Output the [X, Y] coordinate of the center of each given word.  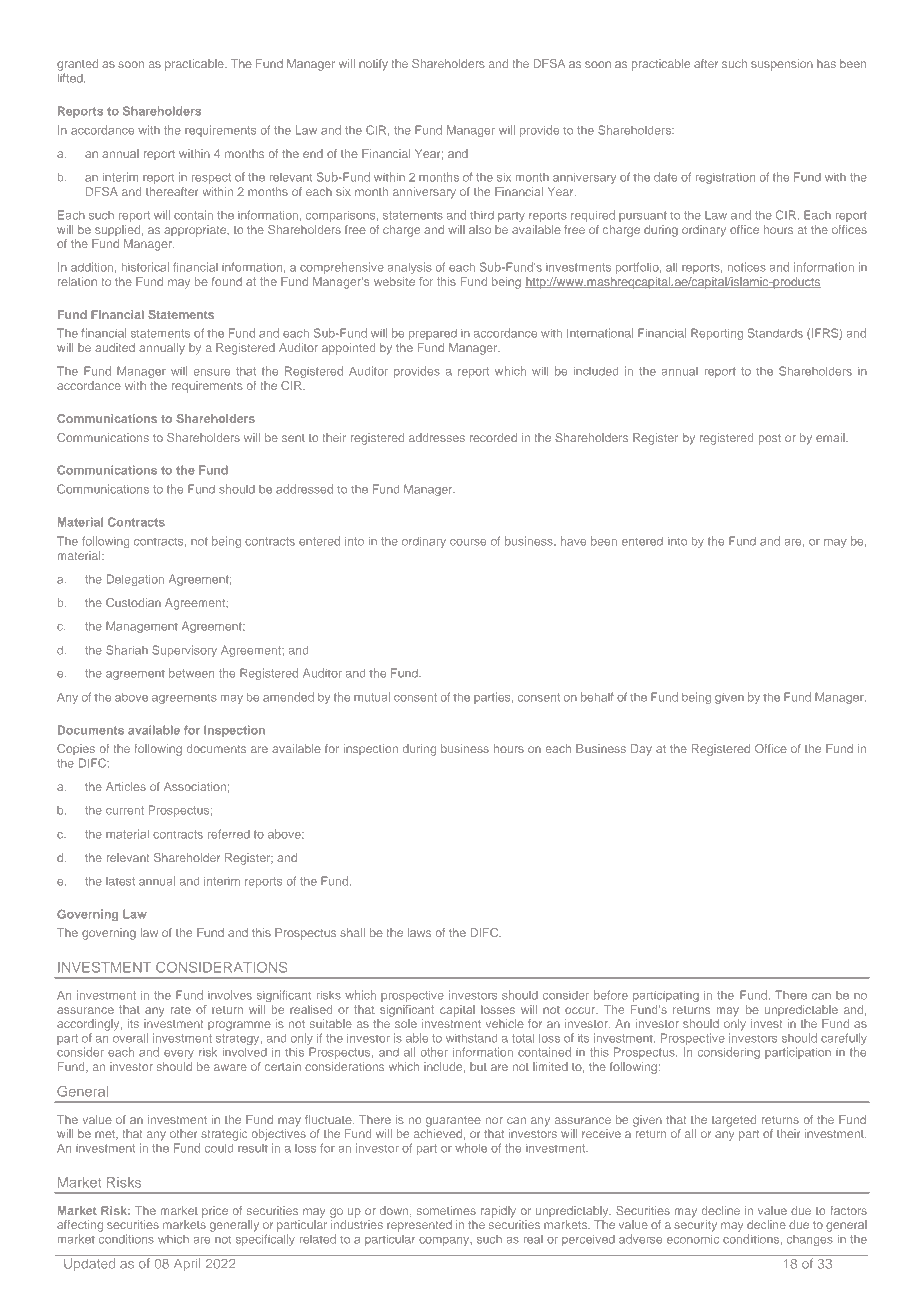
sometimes [446, 1210]
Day [641, 750]
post [770, 439]
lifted [71, 78]
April [187, 1264]
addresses [437, 437]
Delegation [135, 580]
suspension [782, 65]
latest [120, 881]
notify [373, 65]
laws [419, 932]
